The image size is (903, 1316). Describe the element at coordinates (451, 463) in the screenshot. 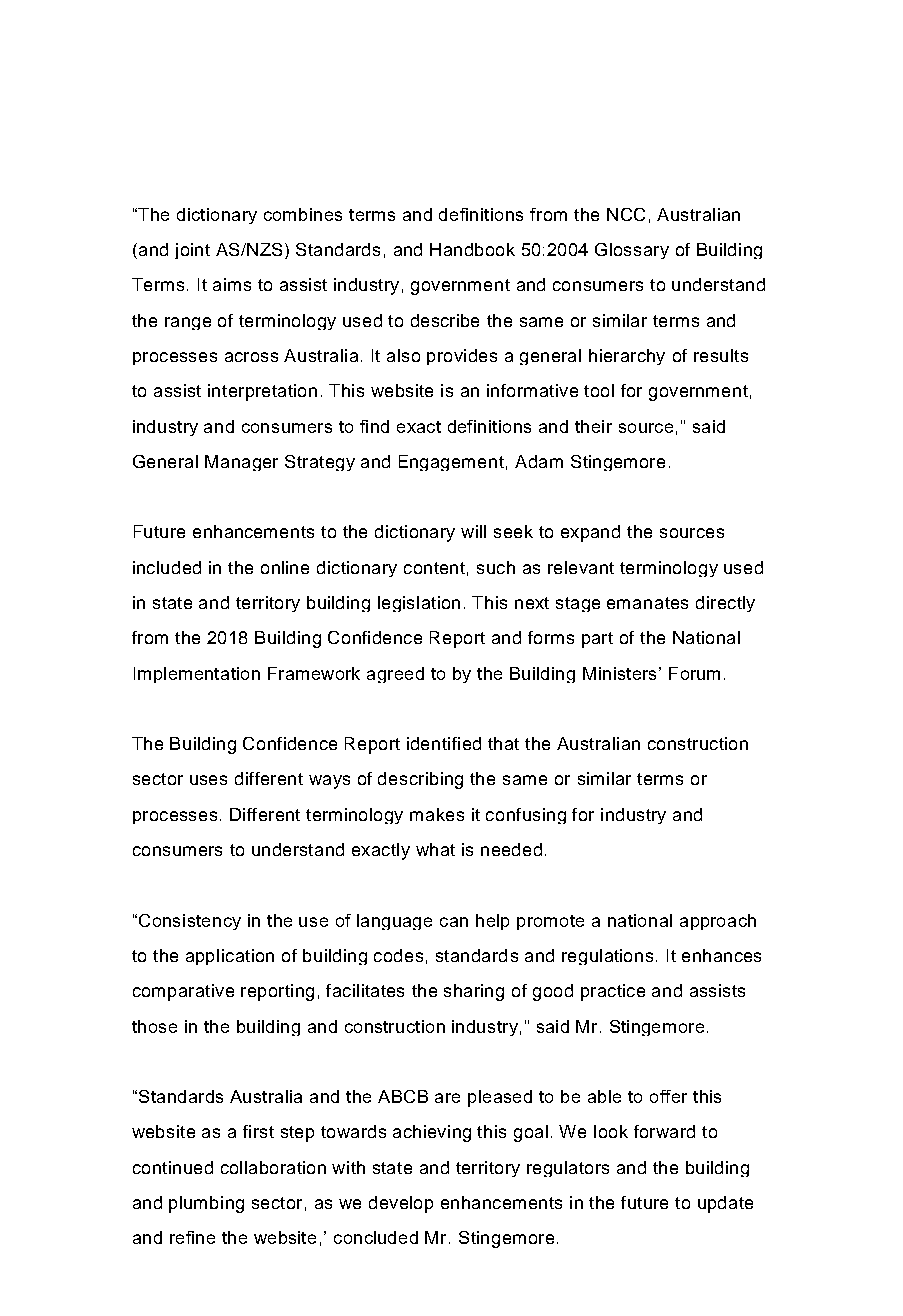

I see `Engagement` at that location.
